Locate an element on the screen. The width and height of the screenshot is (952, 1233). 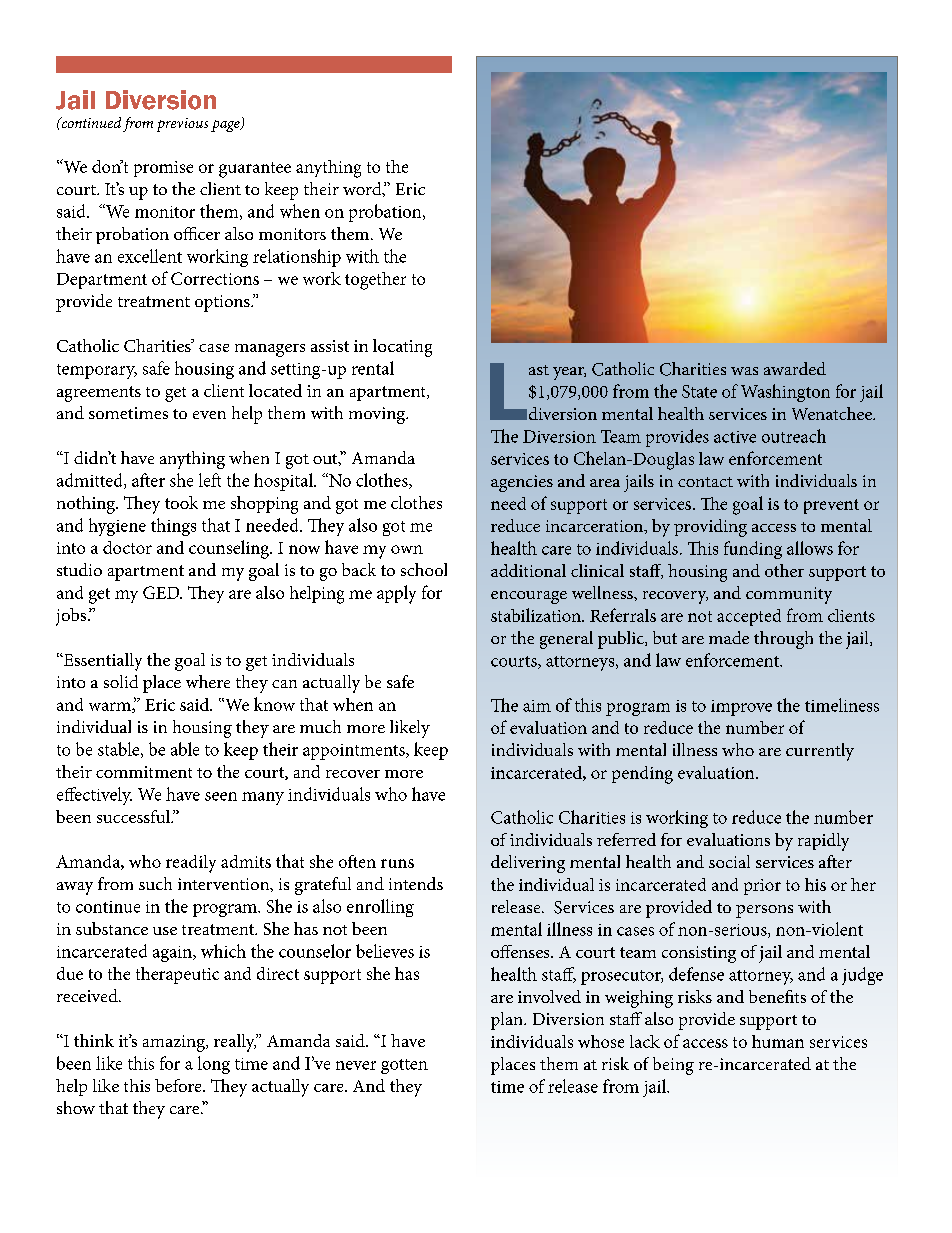
awarded is located at coordinates (795, 368).
